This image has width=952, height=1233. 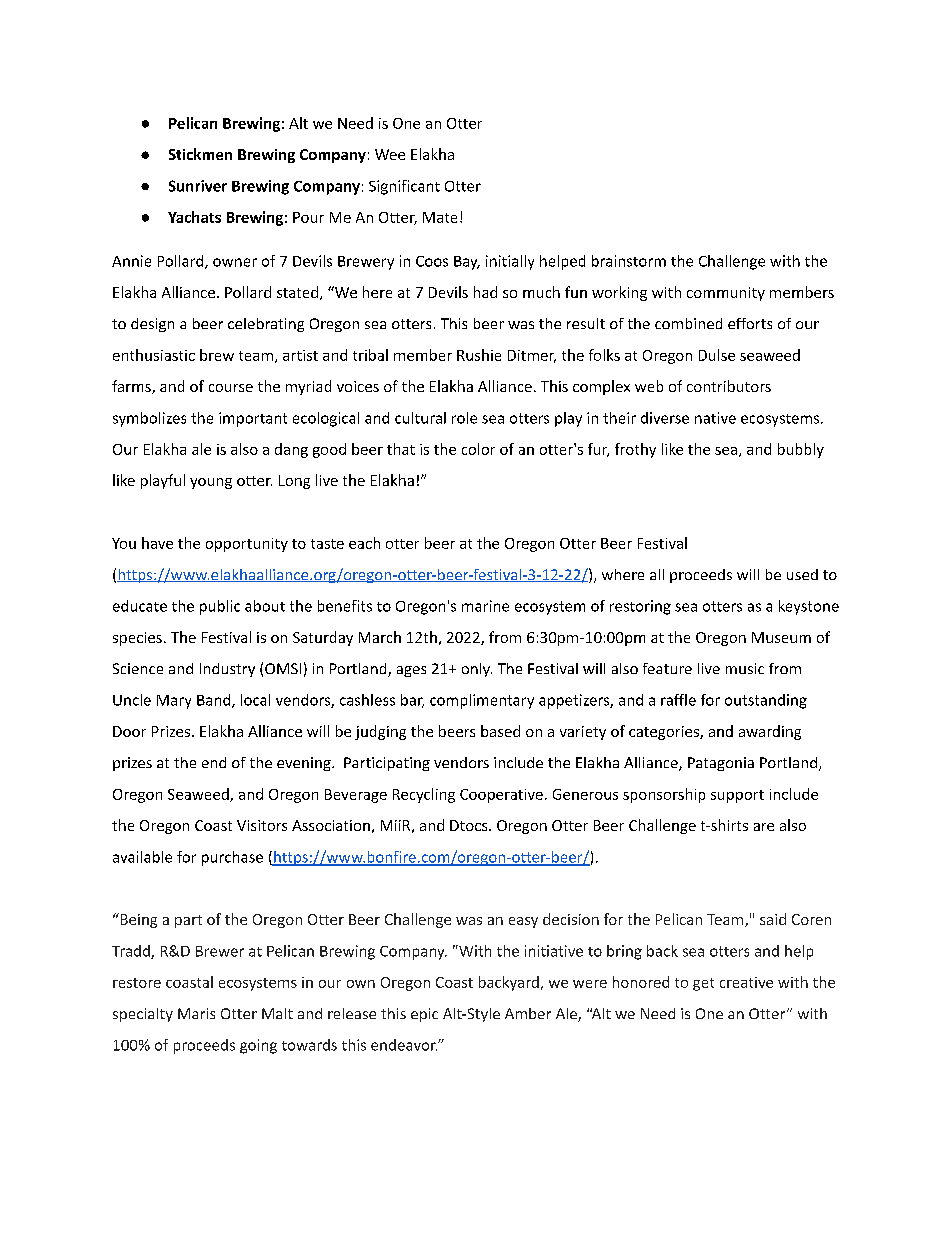 What do you see at coordinates (629, 261) in the image?
I see `brainstorm` at bounding box center [629, 261].
